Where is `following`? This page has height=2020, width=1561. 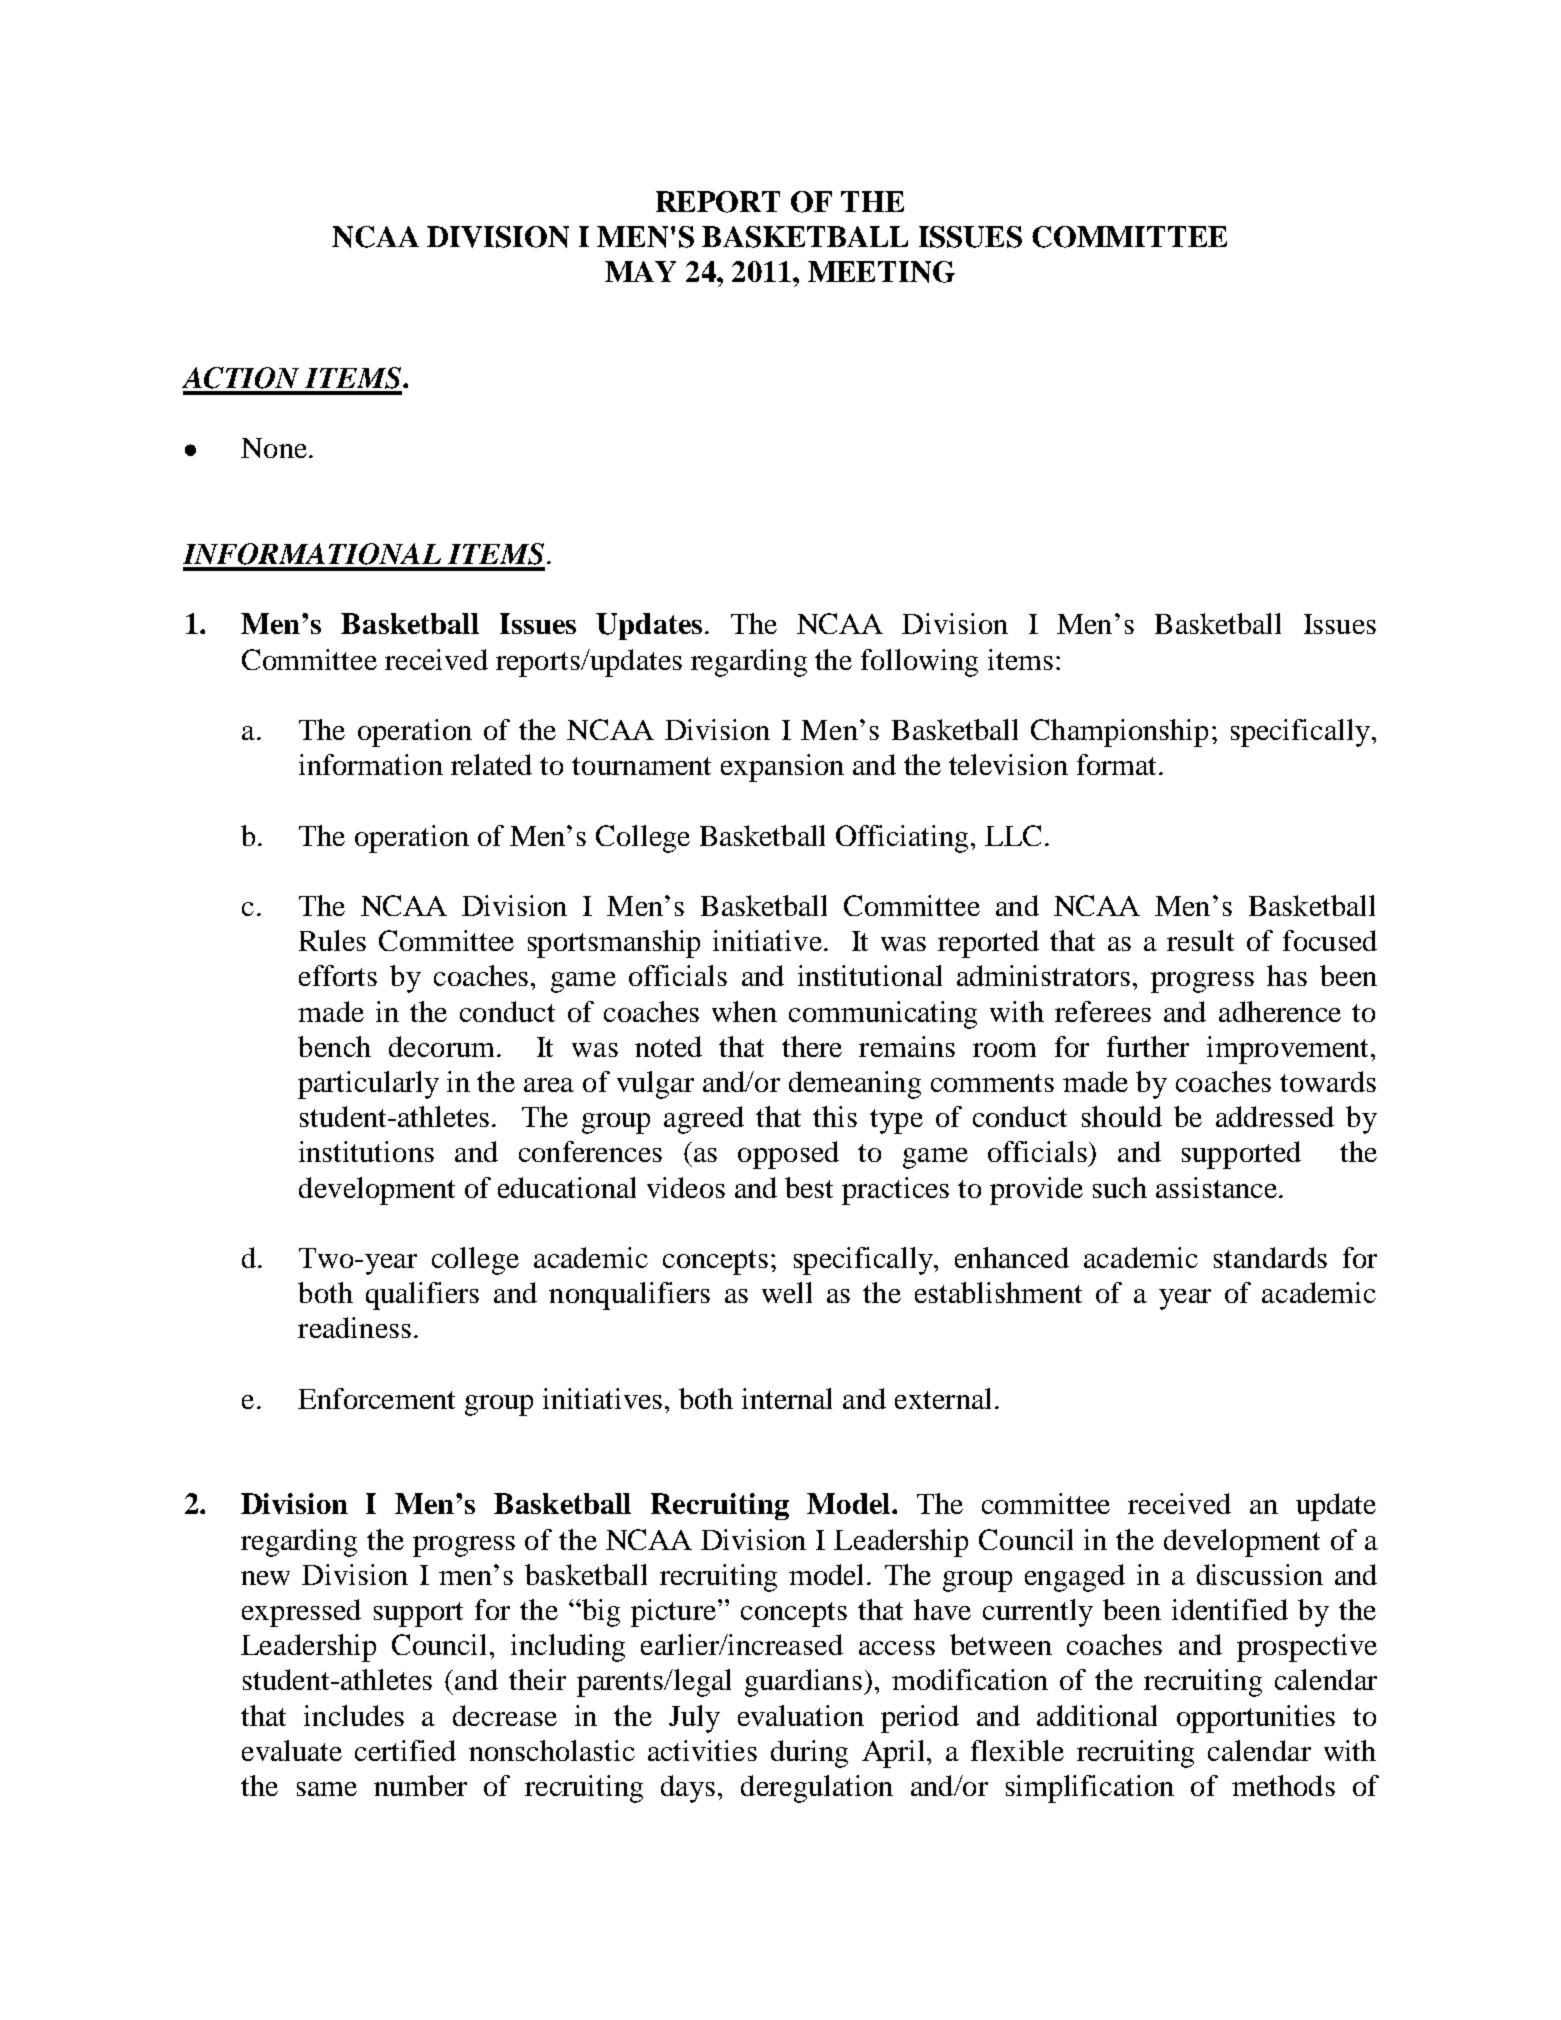 following is located at coordinates (919, 663).
